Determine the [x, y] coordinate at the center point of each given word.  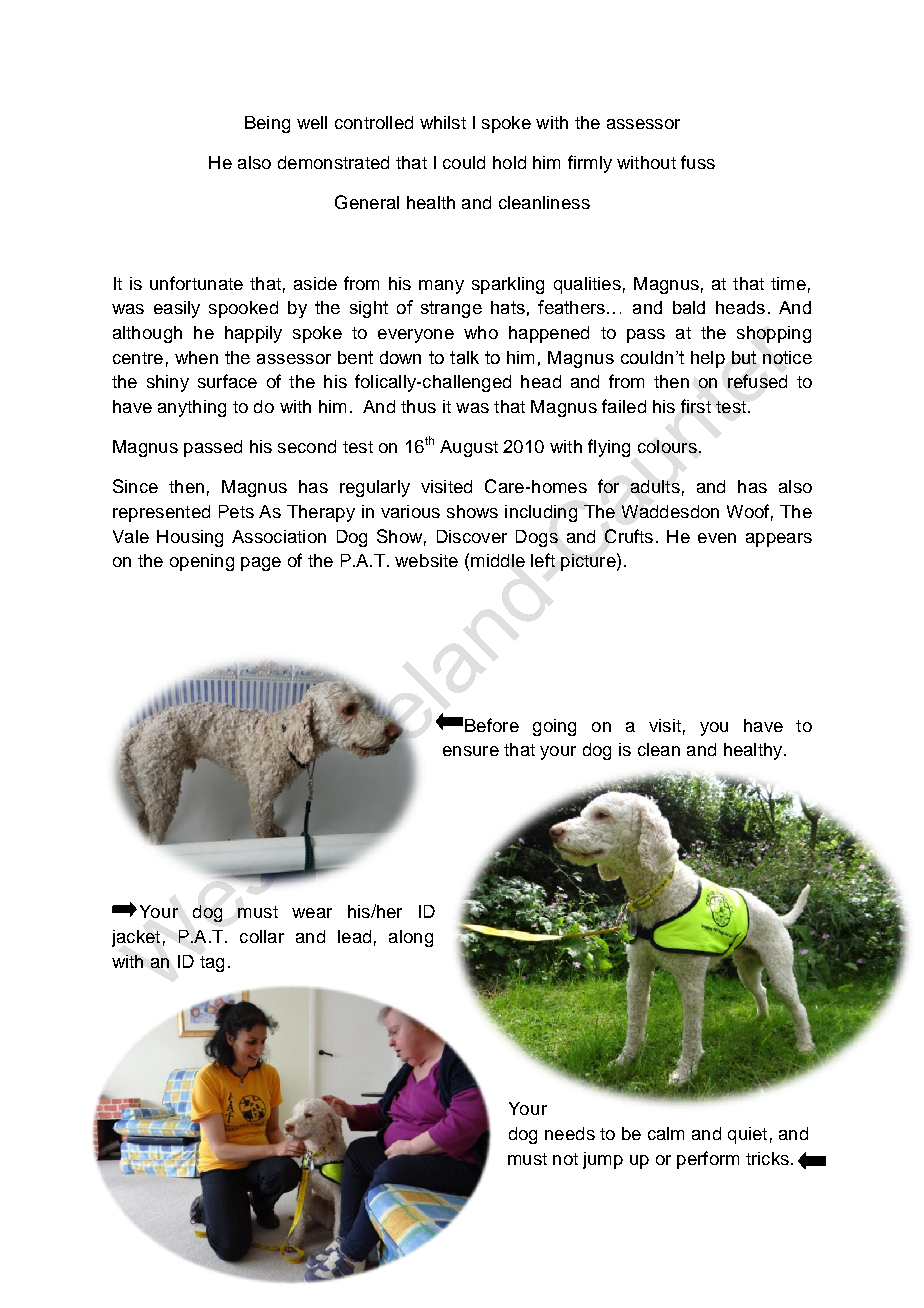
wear [312, 913]
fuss [698, 162]
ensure [471, 751]
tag [212, 964]
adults [655, 486]
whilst [443, 122]
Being [267, 124]
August [469, 448]
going [554, 727]
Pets [236, 511]
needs [570, 1133]
